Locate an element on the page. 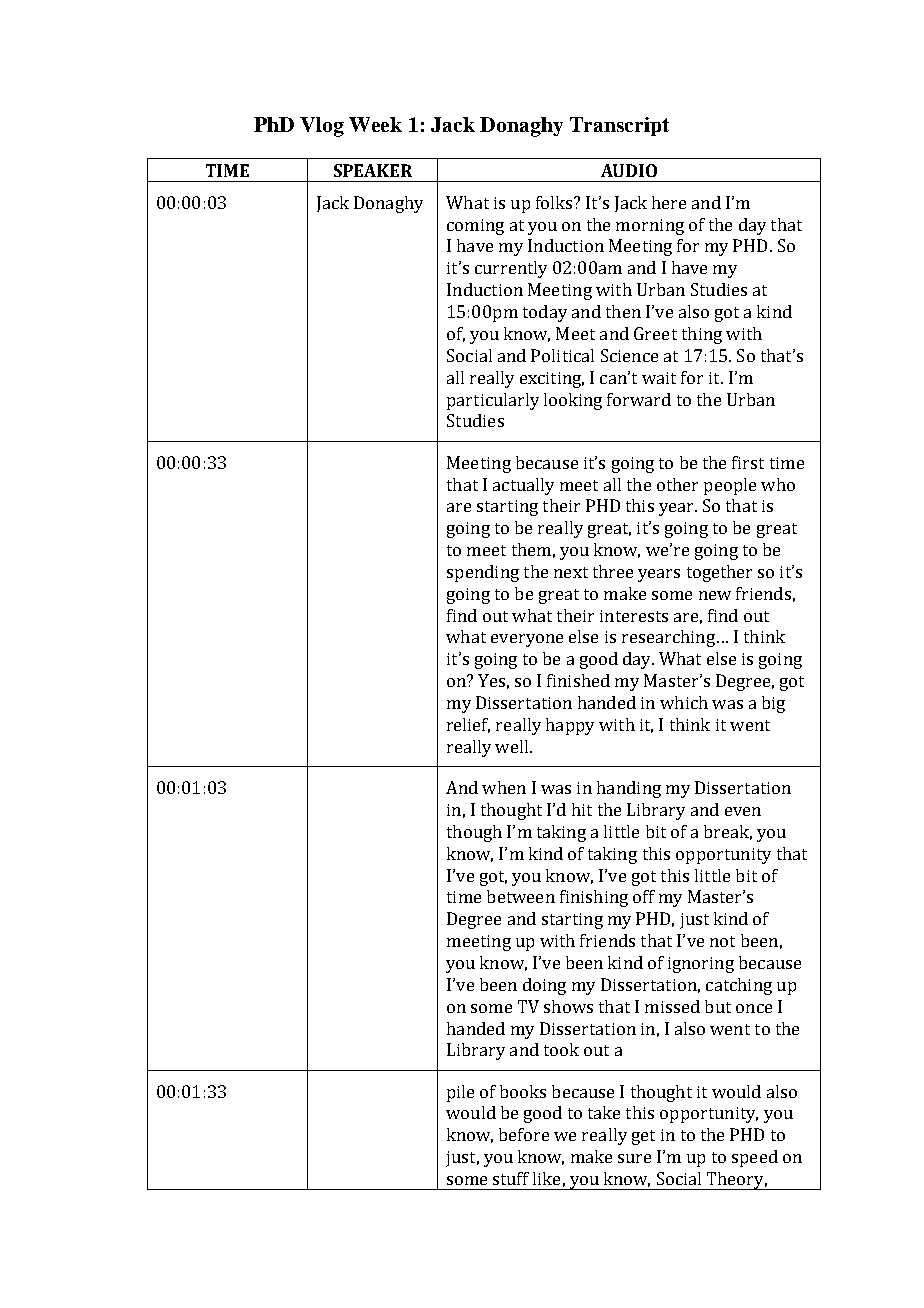 The width and height of the image is (924, 1308). finishing is located at coordinates (594, 898).
